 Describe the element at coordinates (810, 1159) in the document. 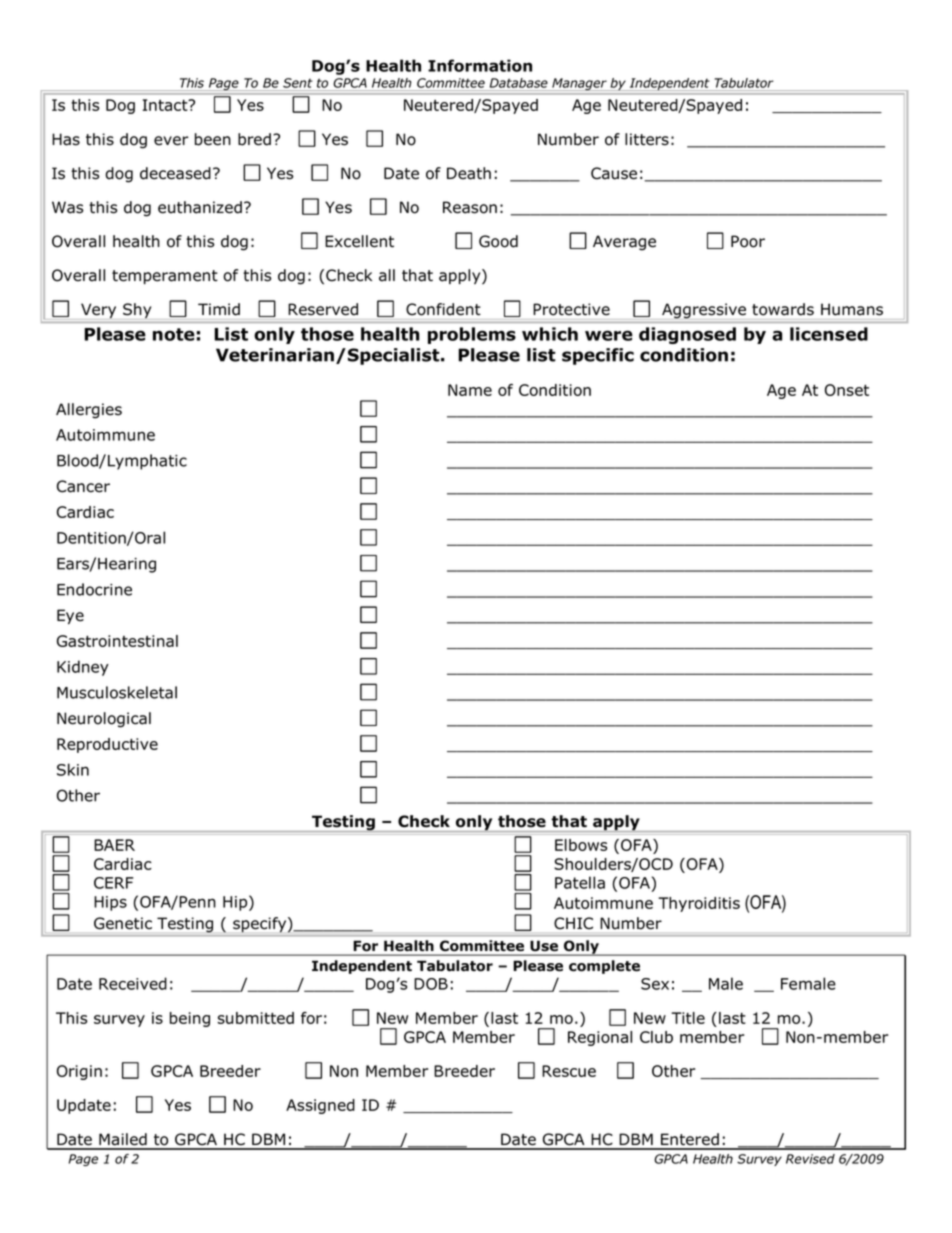

I see `Revised` at that location.
